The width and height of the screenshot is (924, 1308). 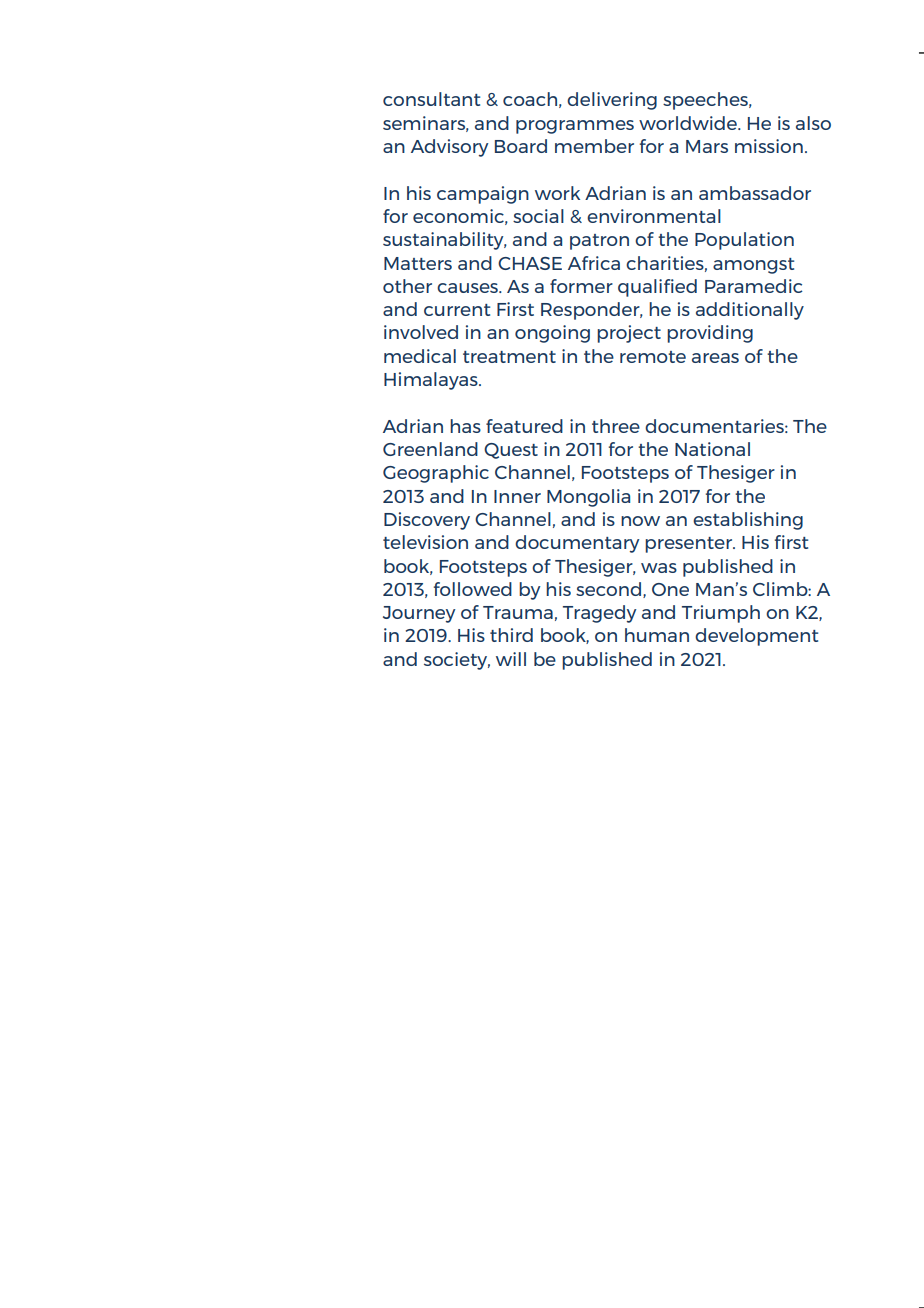 I want to click on delivering, so click(x=612, y=101).
